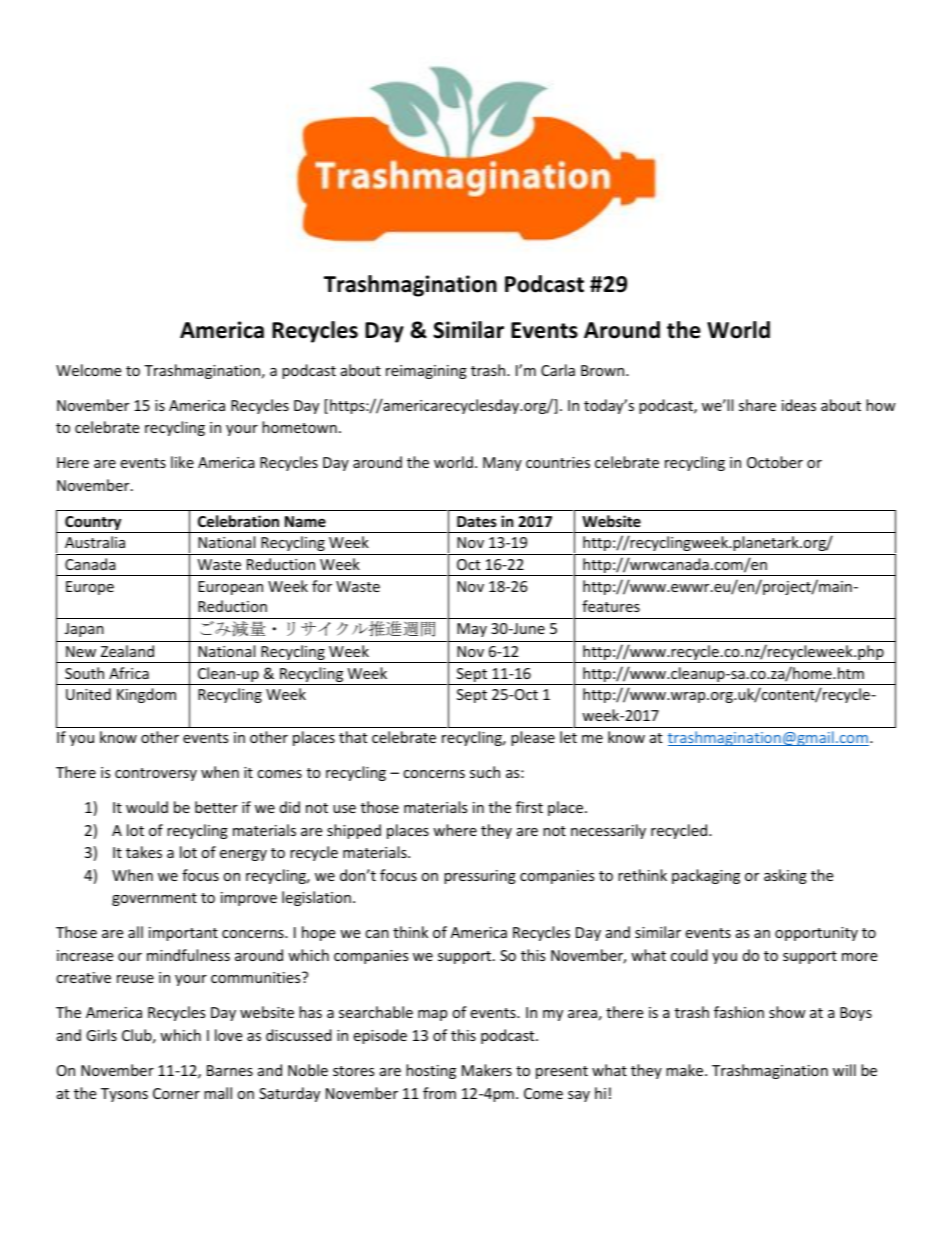  I want to click on Dates, so click(477, 521).
